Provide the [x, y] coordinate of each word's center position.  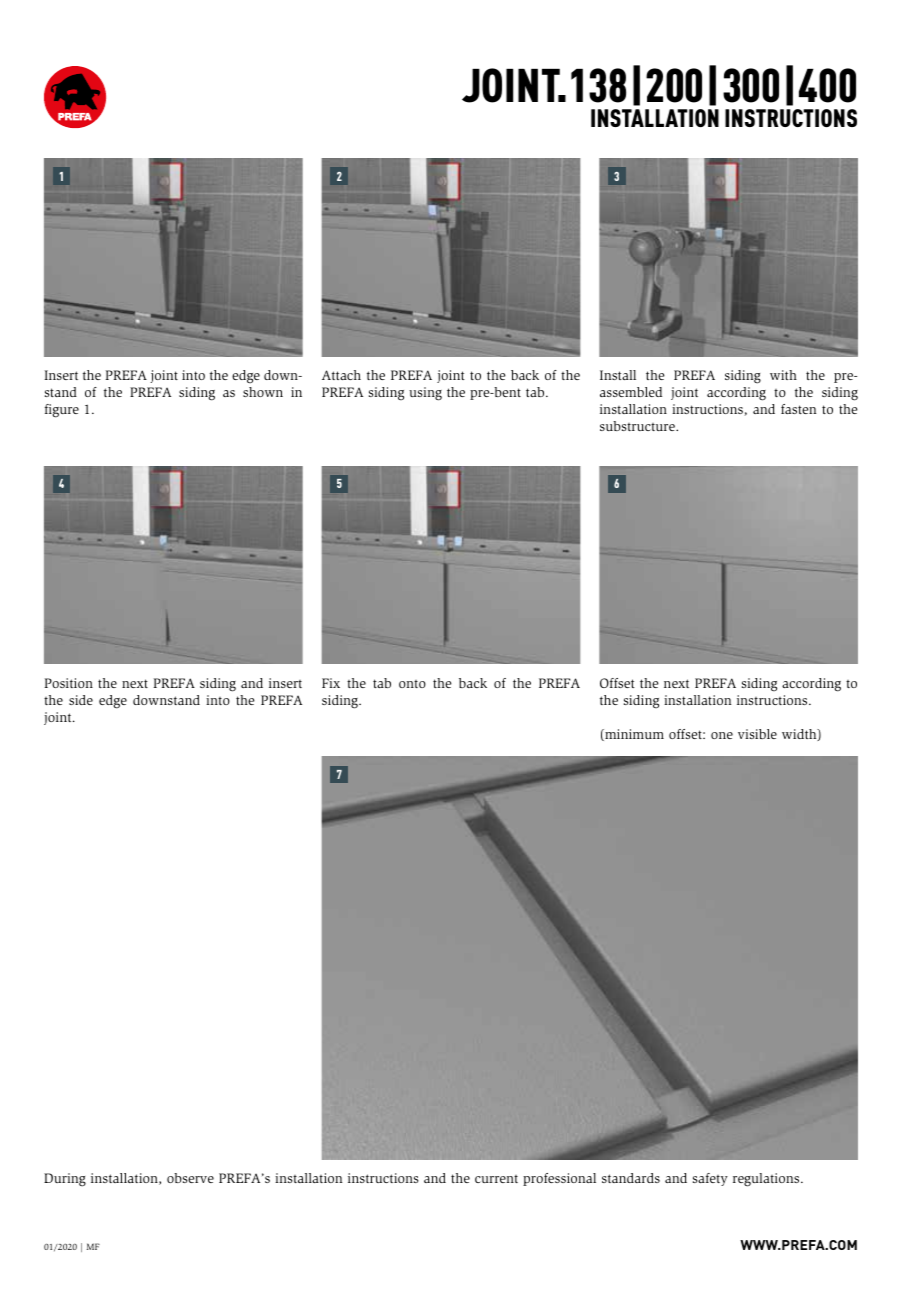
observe [190, 1178]
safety [710, 1179]
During [65, 1180]
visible [757, 734]
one [722, 735]
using [425, 394]
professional [559, 1179]
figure [62, 411]
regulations [767, 1180]
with [783, 375]
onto [412, 684]
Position [69, 683]
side [81, 700]
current [496, 1179]
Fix [331, 683]
